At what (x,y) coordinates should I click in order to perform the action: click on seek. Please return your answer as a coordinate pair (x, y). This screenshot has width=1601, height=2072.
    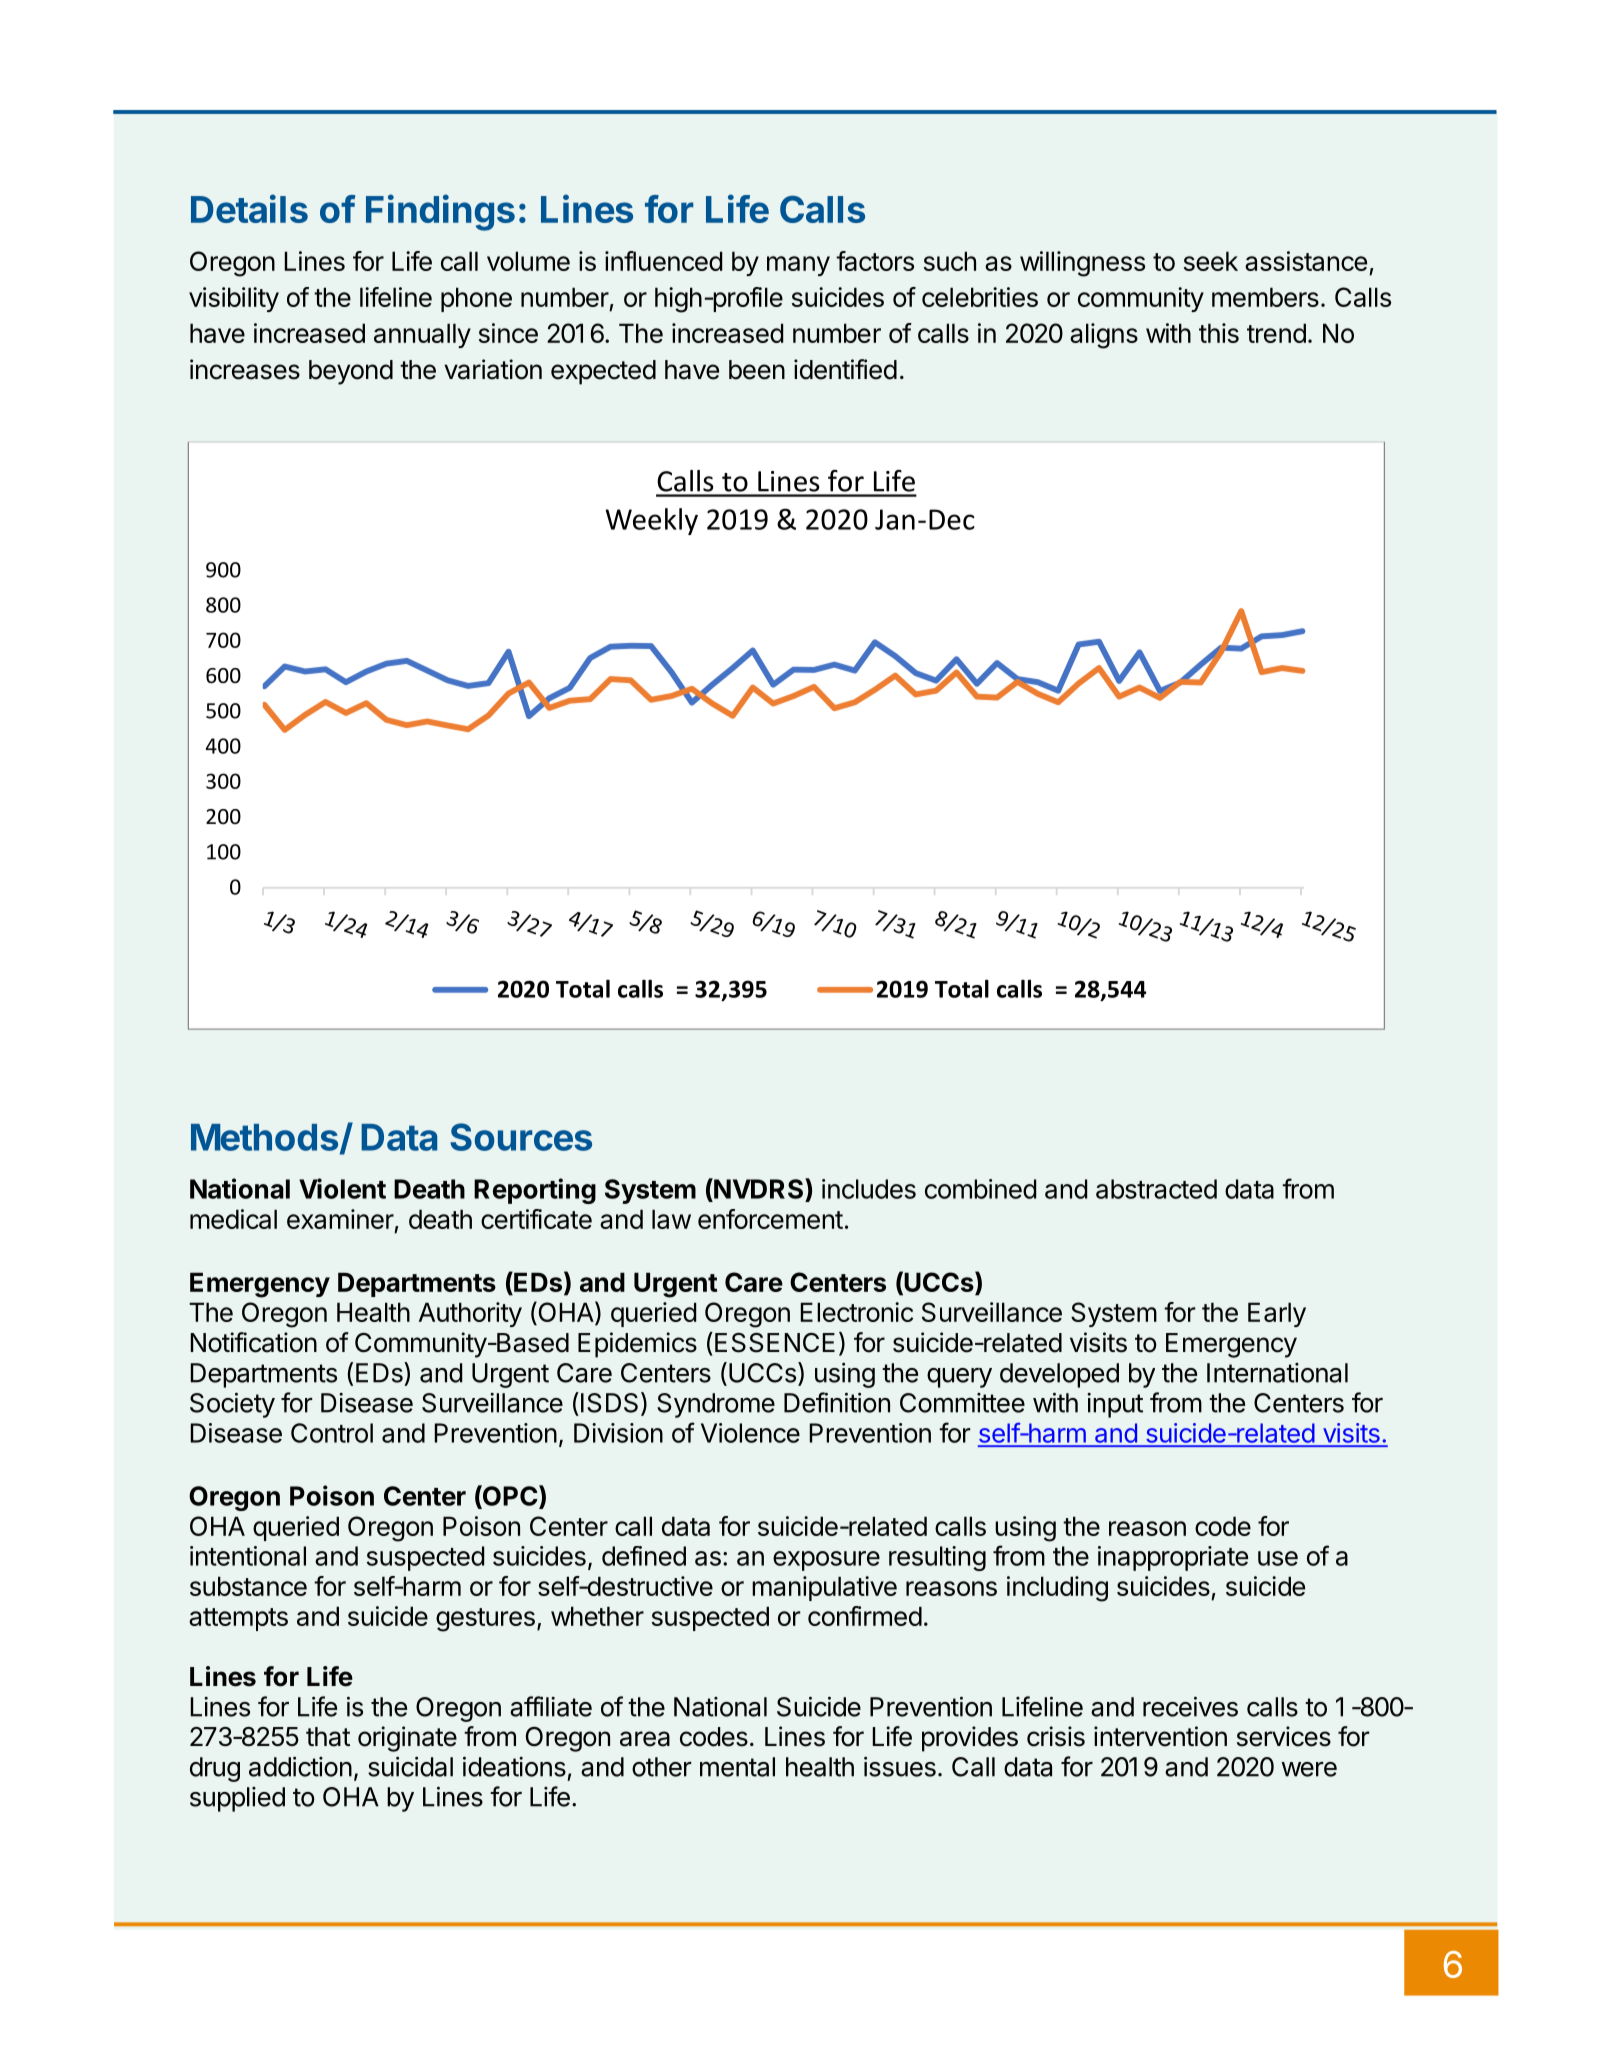
    Looking at the image, I should click on (1211, 261).
